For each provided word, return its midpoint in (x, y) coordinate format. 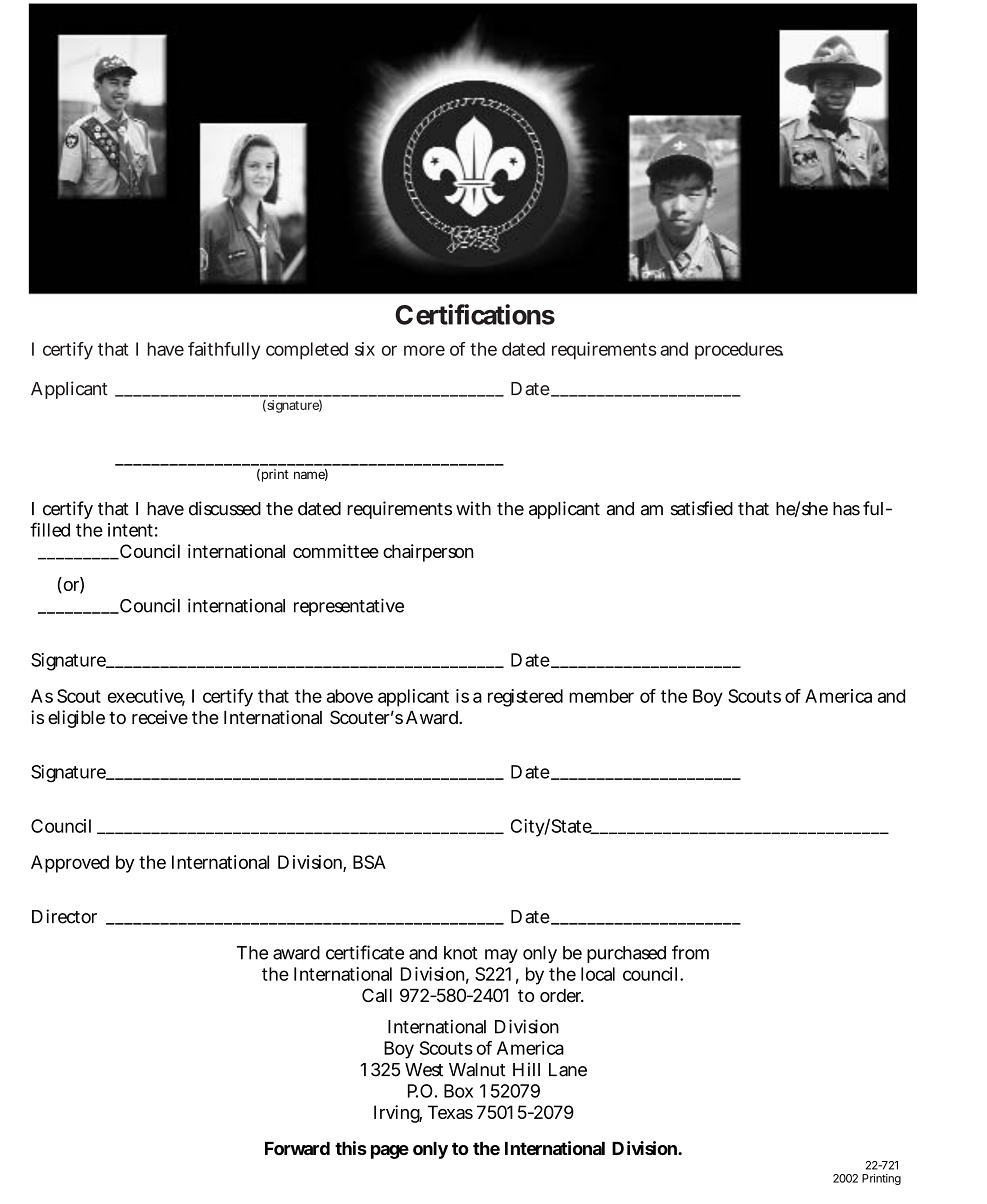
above (350, 696)
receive (160, 717)
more (424, 350)
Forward (297, 1148)
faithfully (224, 351)
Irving (398, 1114)
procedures (739, 351)
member (601, 696)
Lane (568, 1070)
